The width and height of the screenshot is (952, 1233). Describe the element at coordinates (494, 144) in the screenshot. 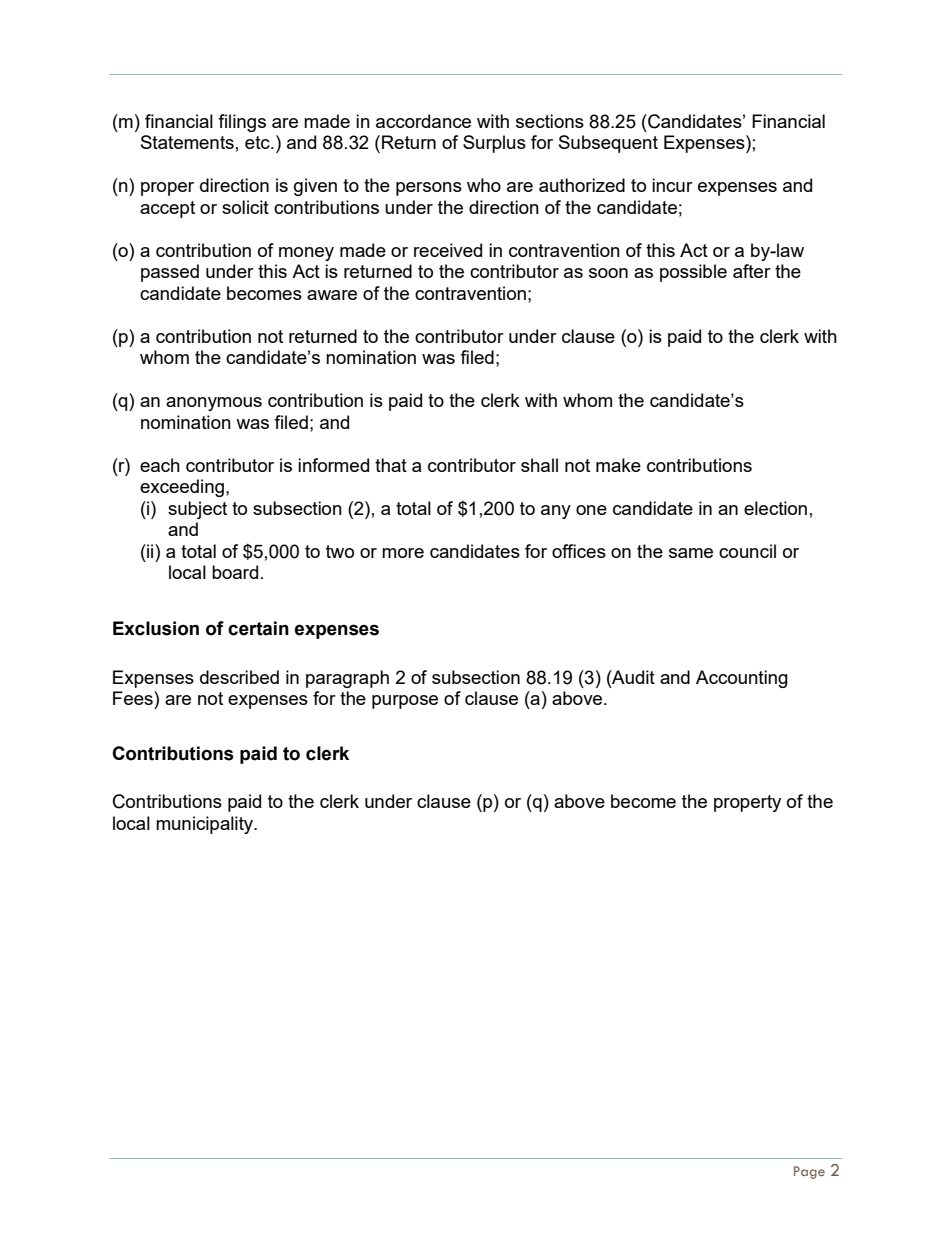

I see `Surplus` at that location.
